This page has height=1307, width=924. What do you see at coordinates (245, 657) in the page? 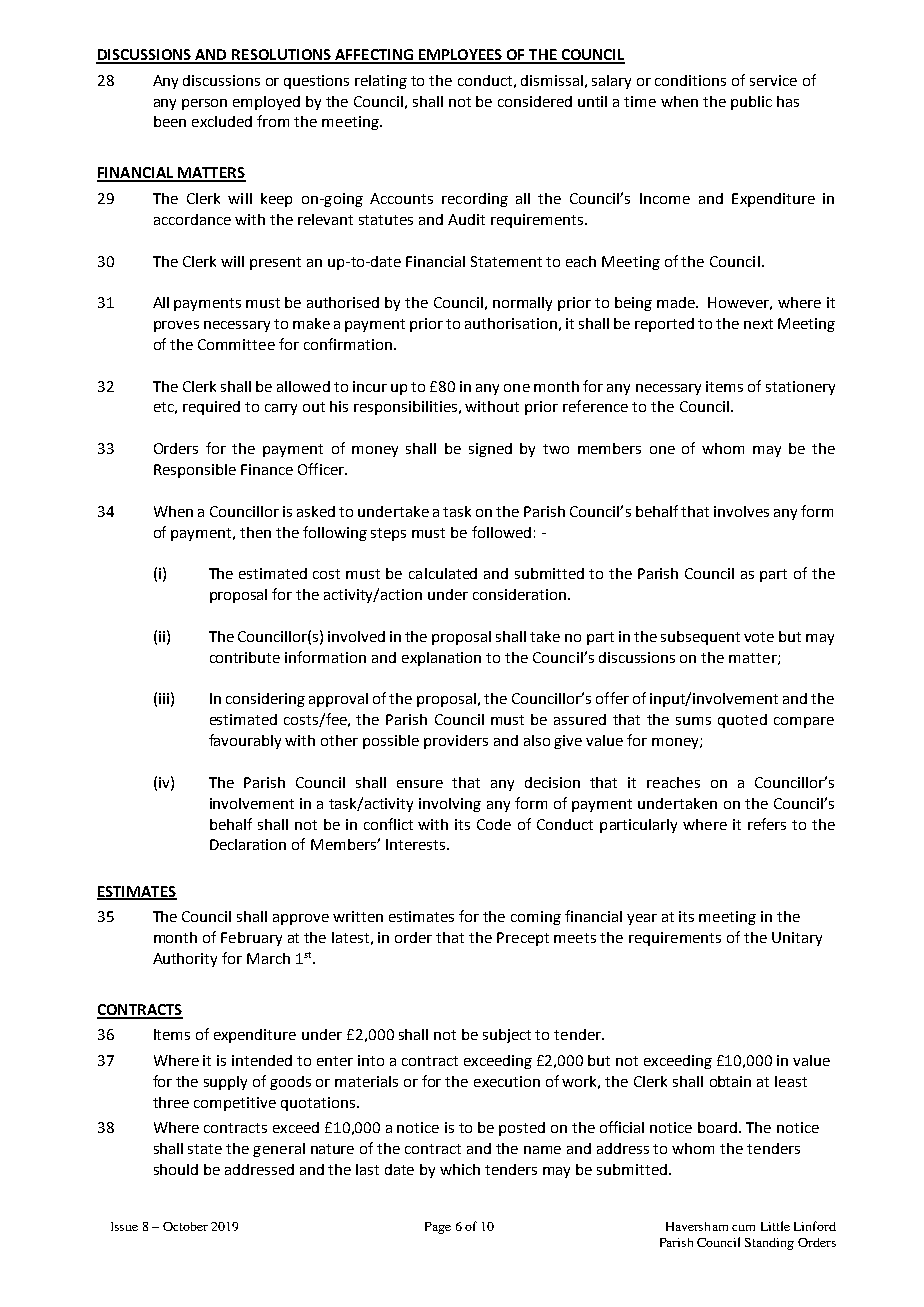
I see `contribute` at bounding box center [245, 657].
